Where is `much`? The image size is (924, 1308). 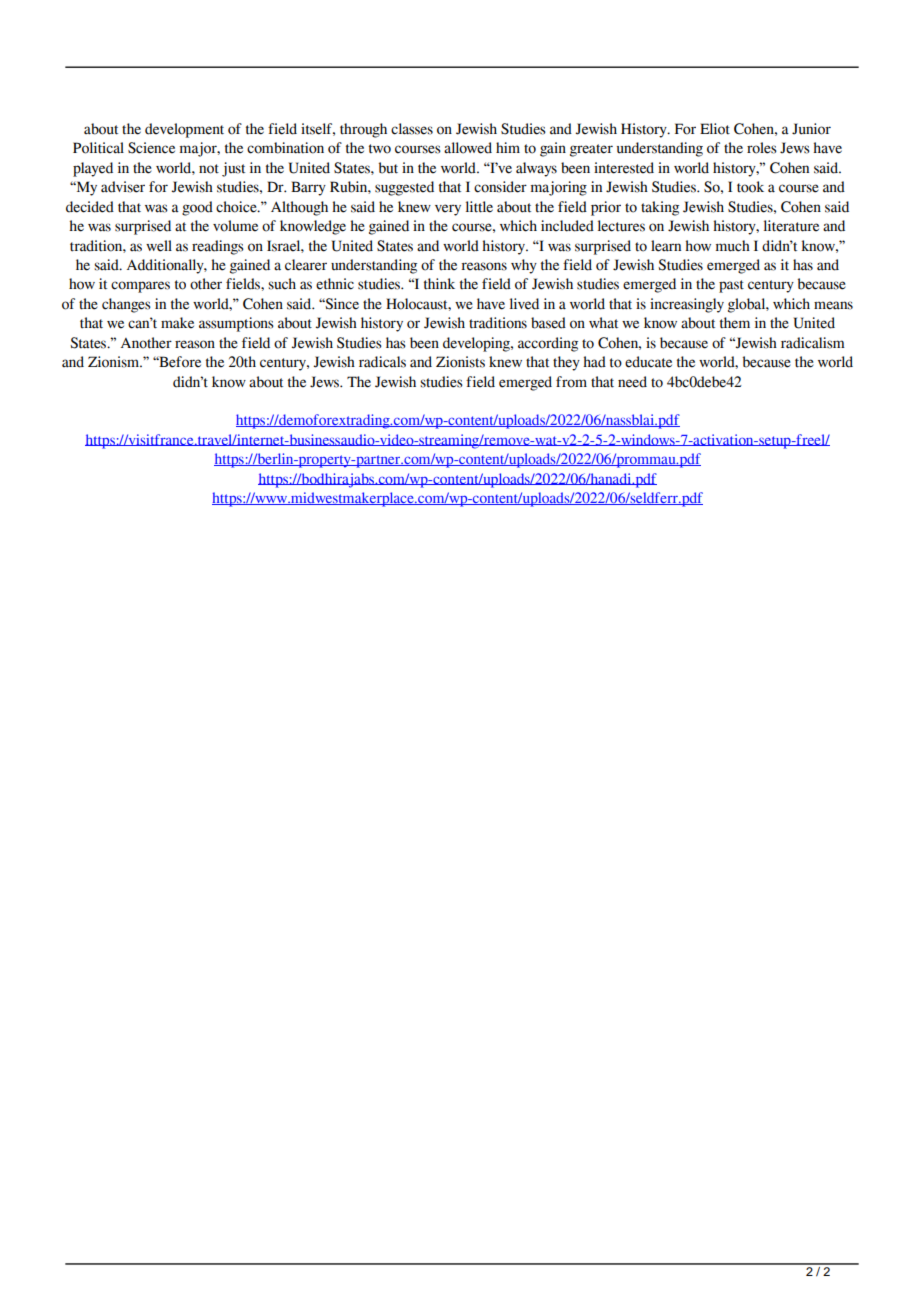
much is located at coordinates (733, 246).
